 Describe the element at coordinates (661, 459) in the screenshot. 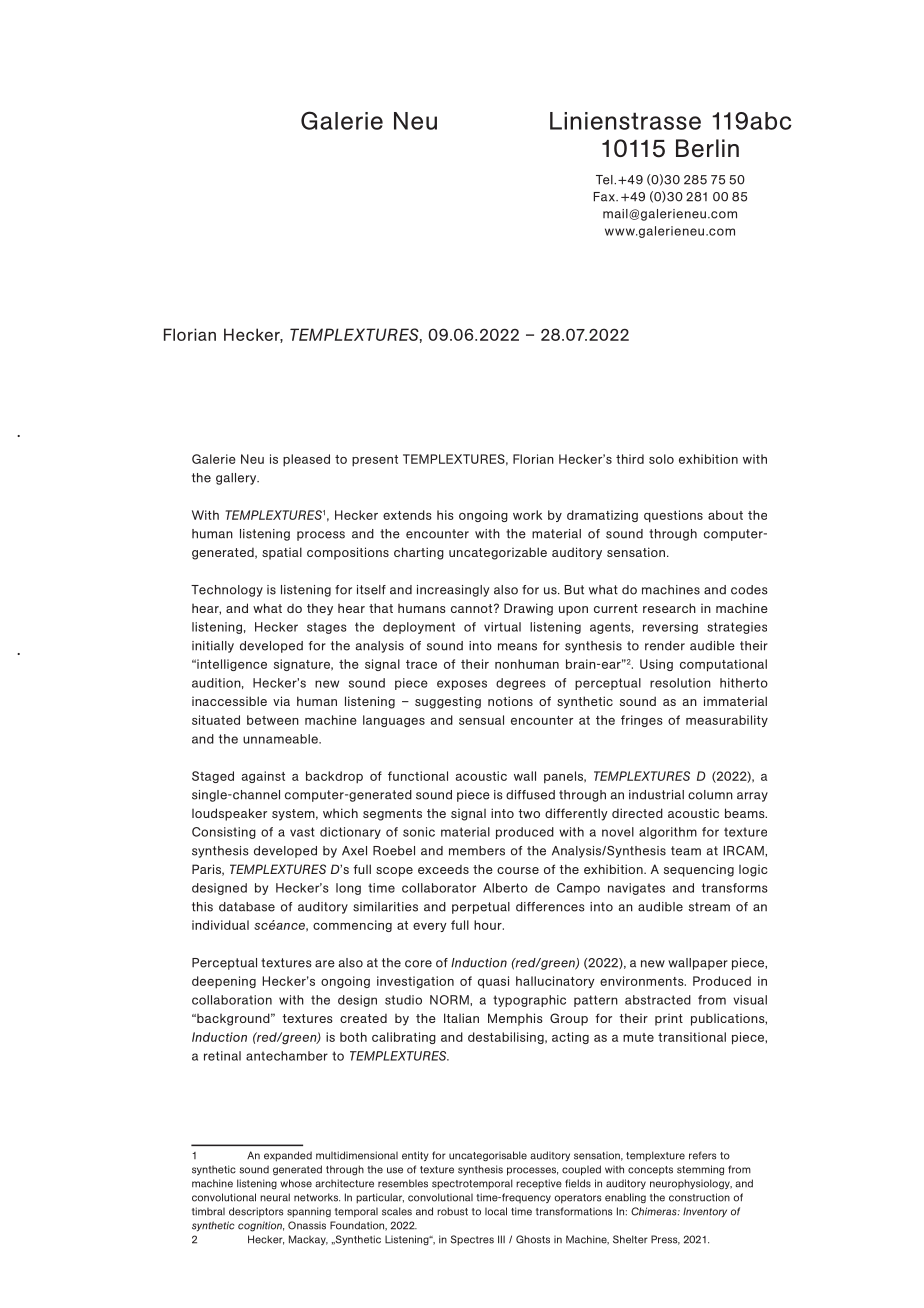

I see `solo` at that location.
